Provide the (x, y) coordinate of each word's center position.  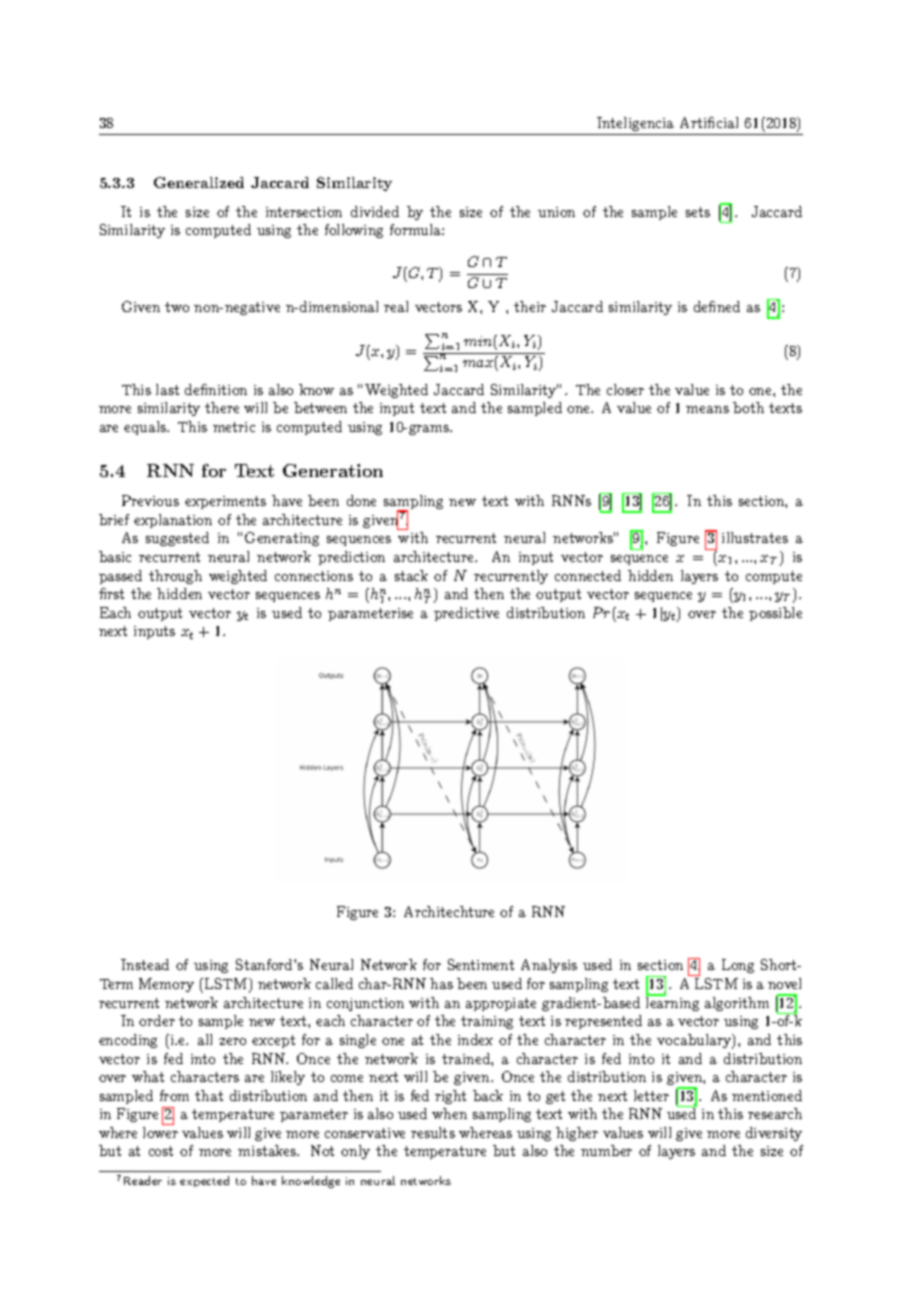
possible (775, 614)
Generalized (199, 182)
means (707, 409)
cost (161, 1151)
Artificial (709, 122)
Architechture (449, 911)
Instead (145, 964)
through (175, 577)
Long (738, 966)
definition (216, 389)
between (320, 407)
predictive (466, 614)
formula (416, 229)
